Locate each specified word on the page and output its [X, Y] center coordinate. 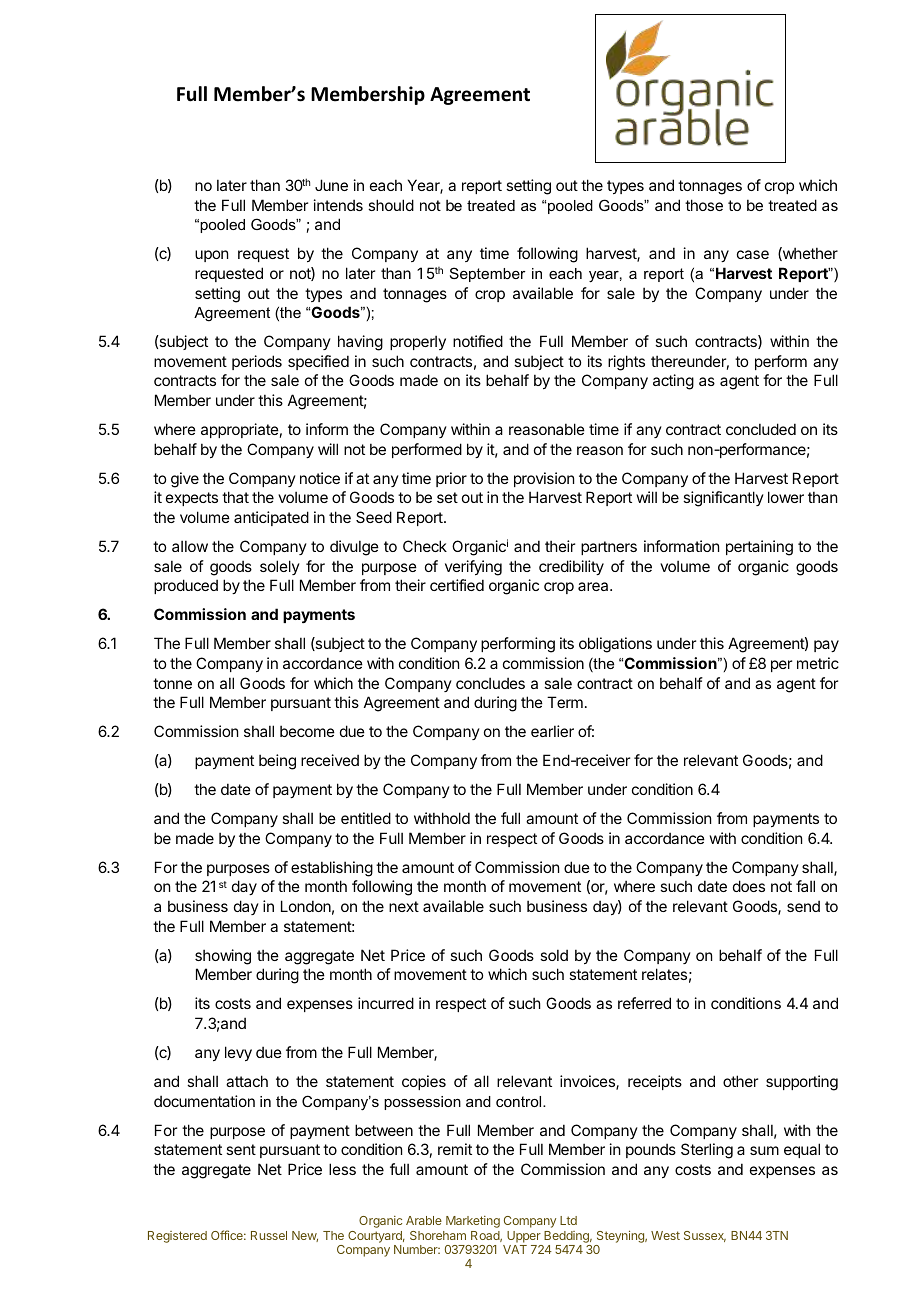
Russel [269, 1235]
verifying [473, 568]
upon [211, 256]
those [704, 205]
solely [280, 567]
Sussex [705, 1236]
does [749, 886]
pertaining [759, 548]
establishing [332, 869]
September [488, 274]
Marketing [473, 1222]
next [404, 906]
